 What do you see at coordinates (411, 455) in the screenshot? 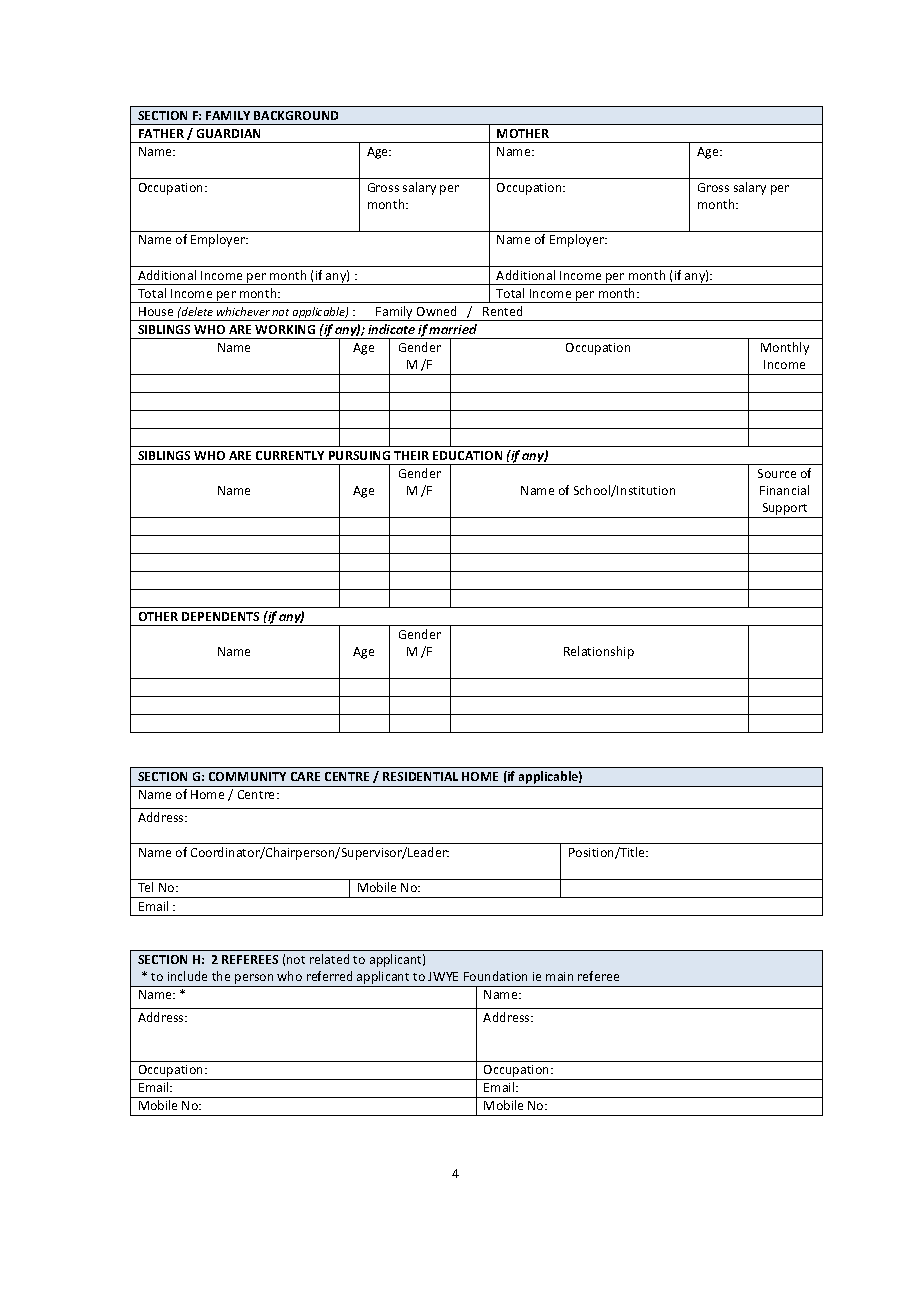
I see `THEIR` at bounding box center [411, 455].
